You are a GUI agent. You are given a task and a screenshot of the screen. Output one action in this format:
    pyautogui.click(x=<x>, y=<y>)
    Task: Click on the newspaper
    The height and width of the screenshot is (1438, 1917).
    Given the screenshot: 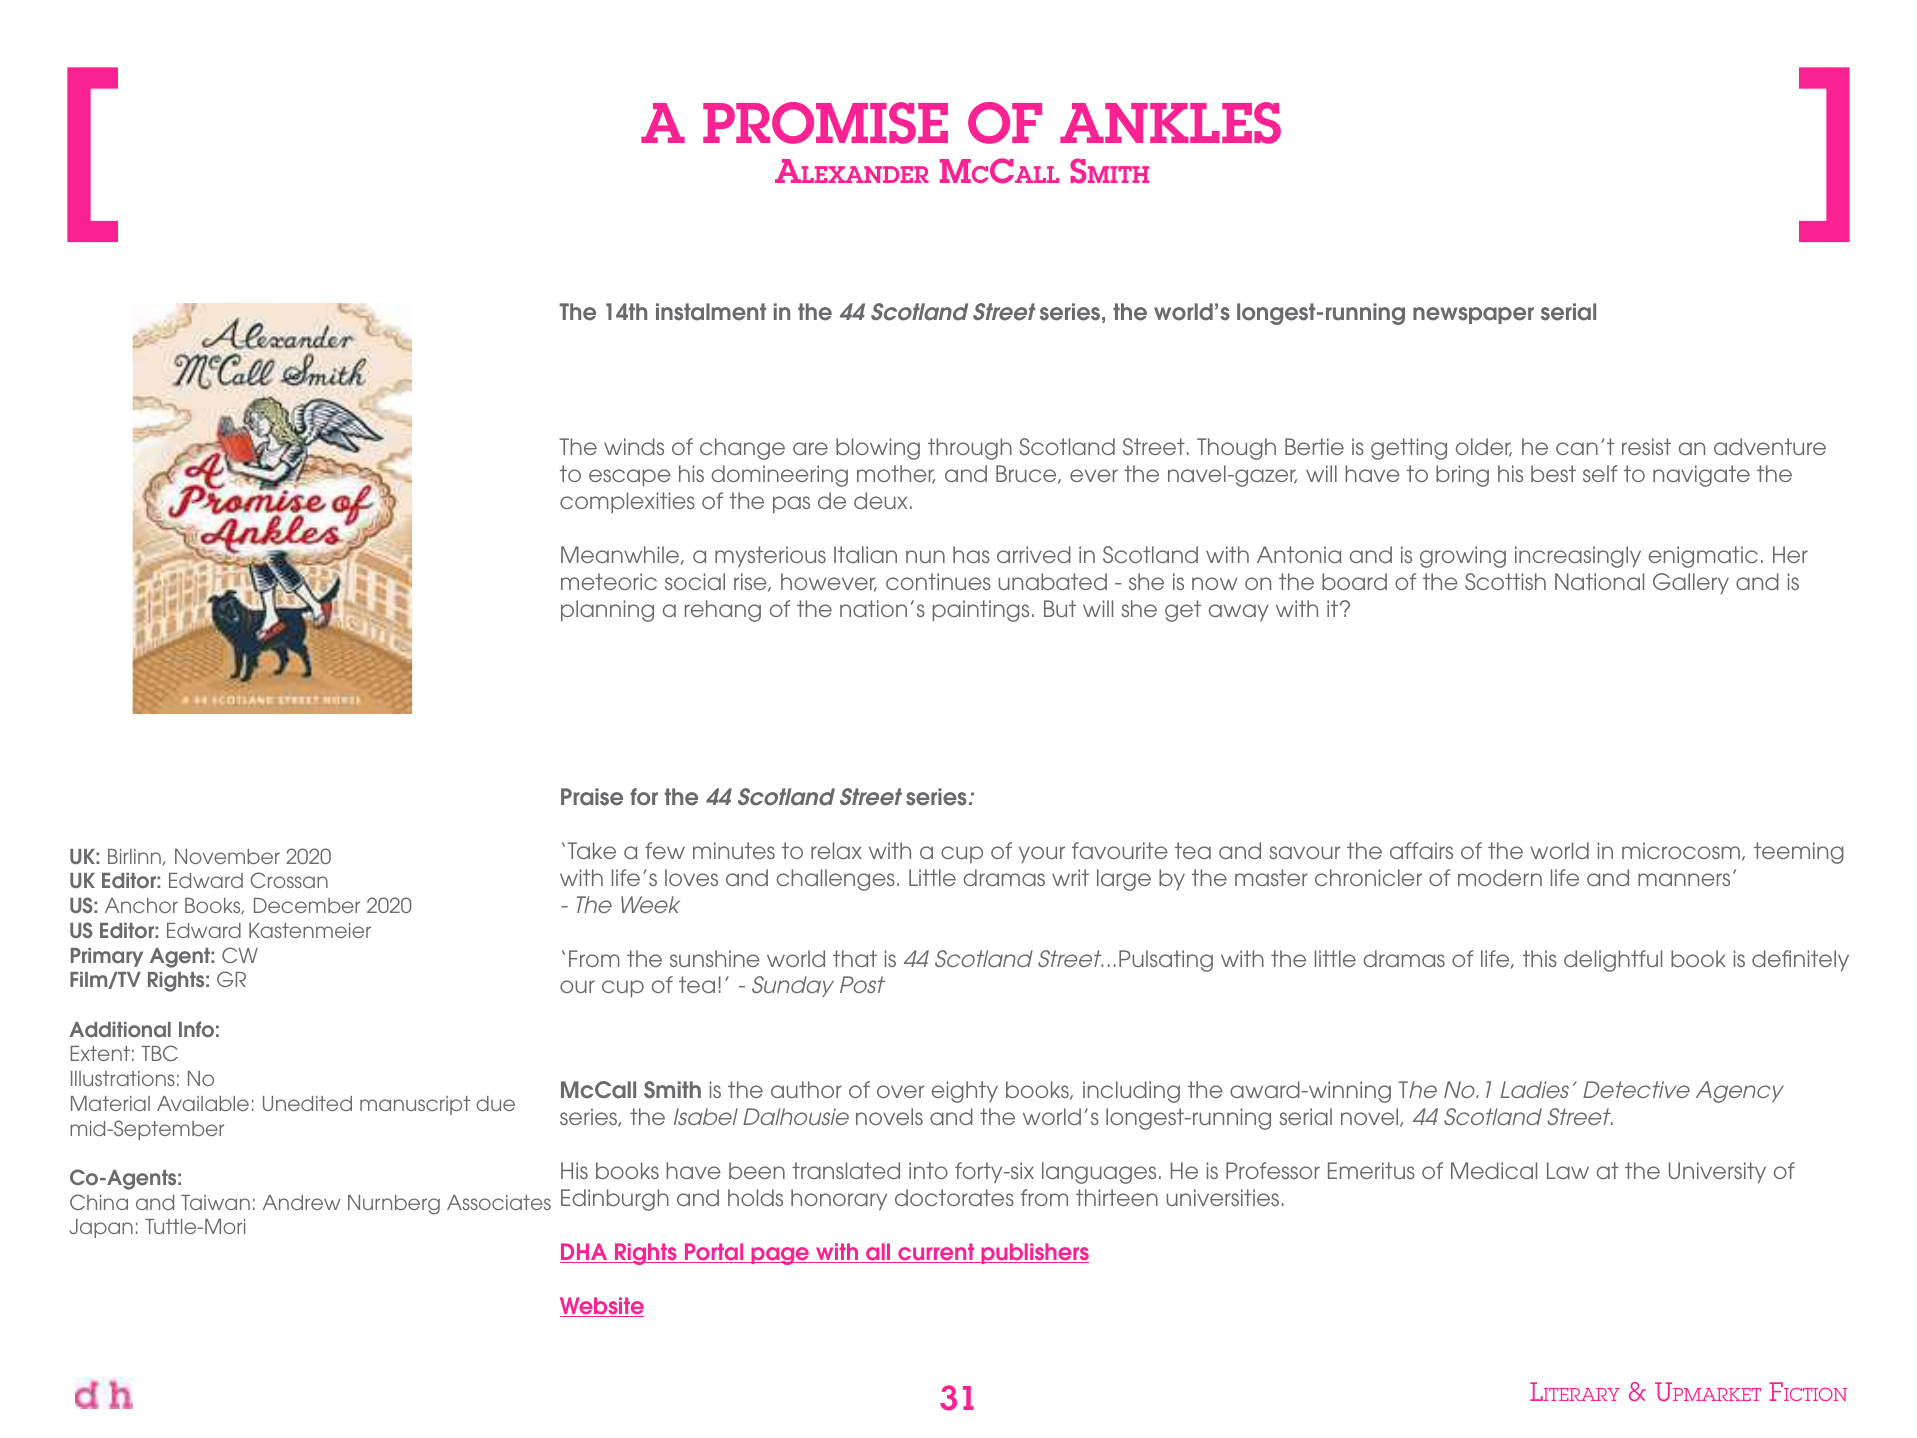 What is the action you would take?
    pyautogui.click(x=1473, y=315)
